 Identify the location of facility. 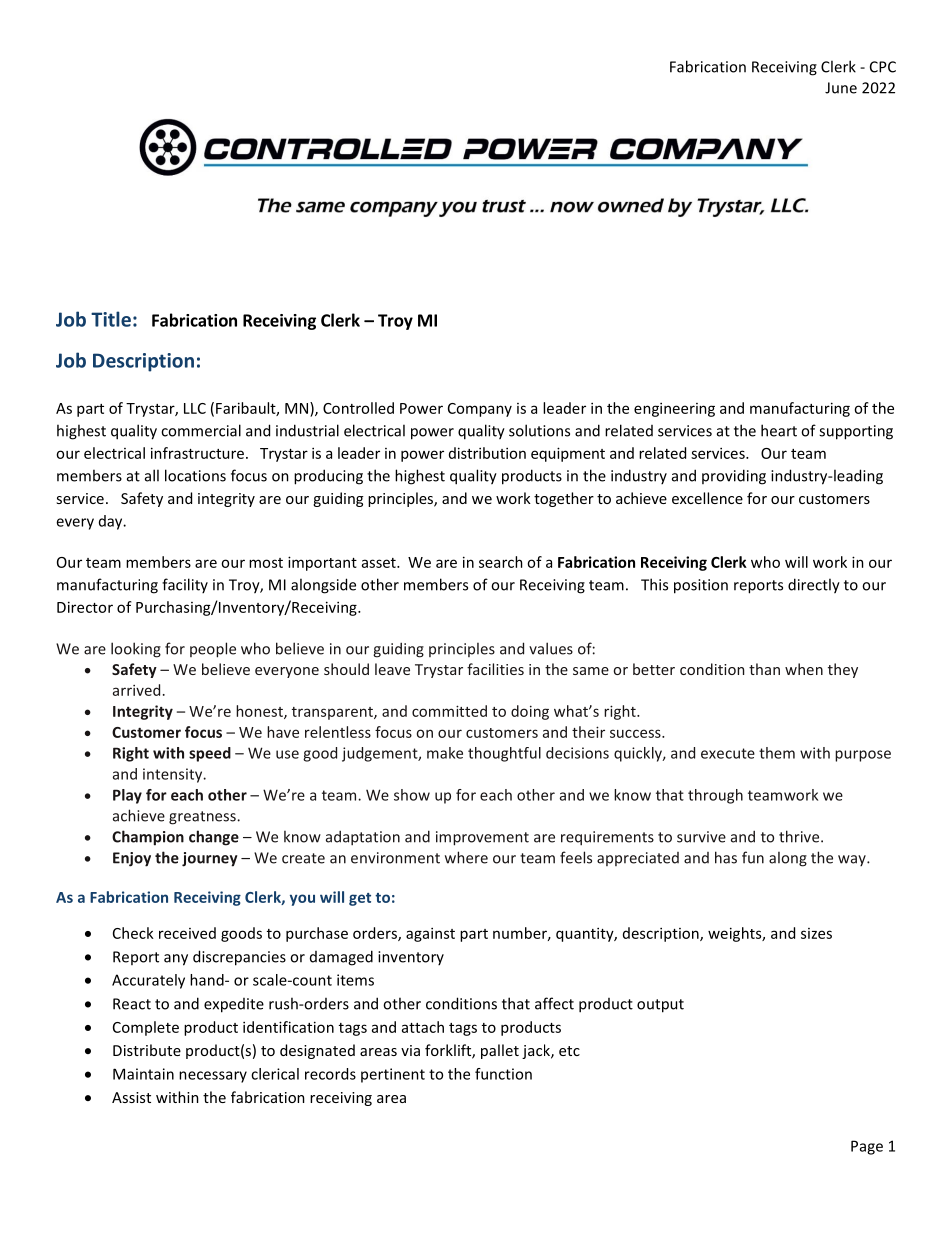
(185, 585).
